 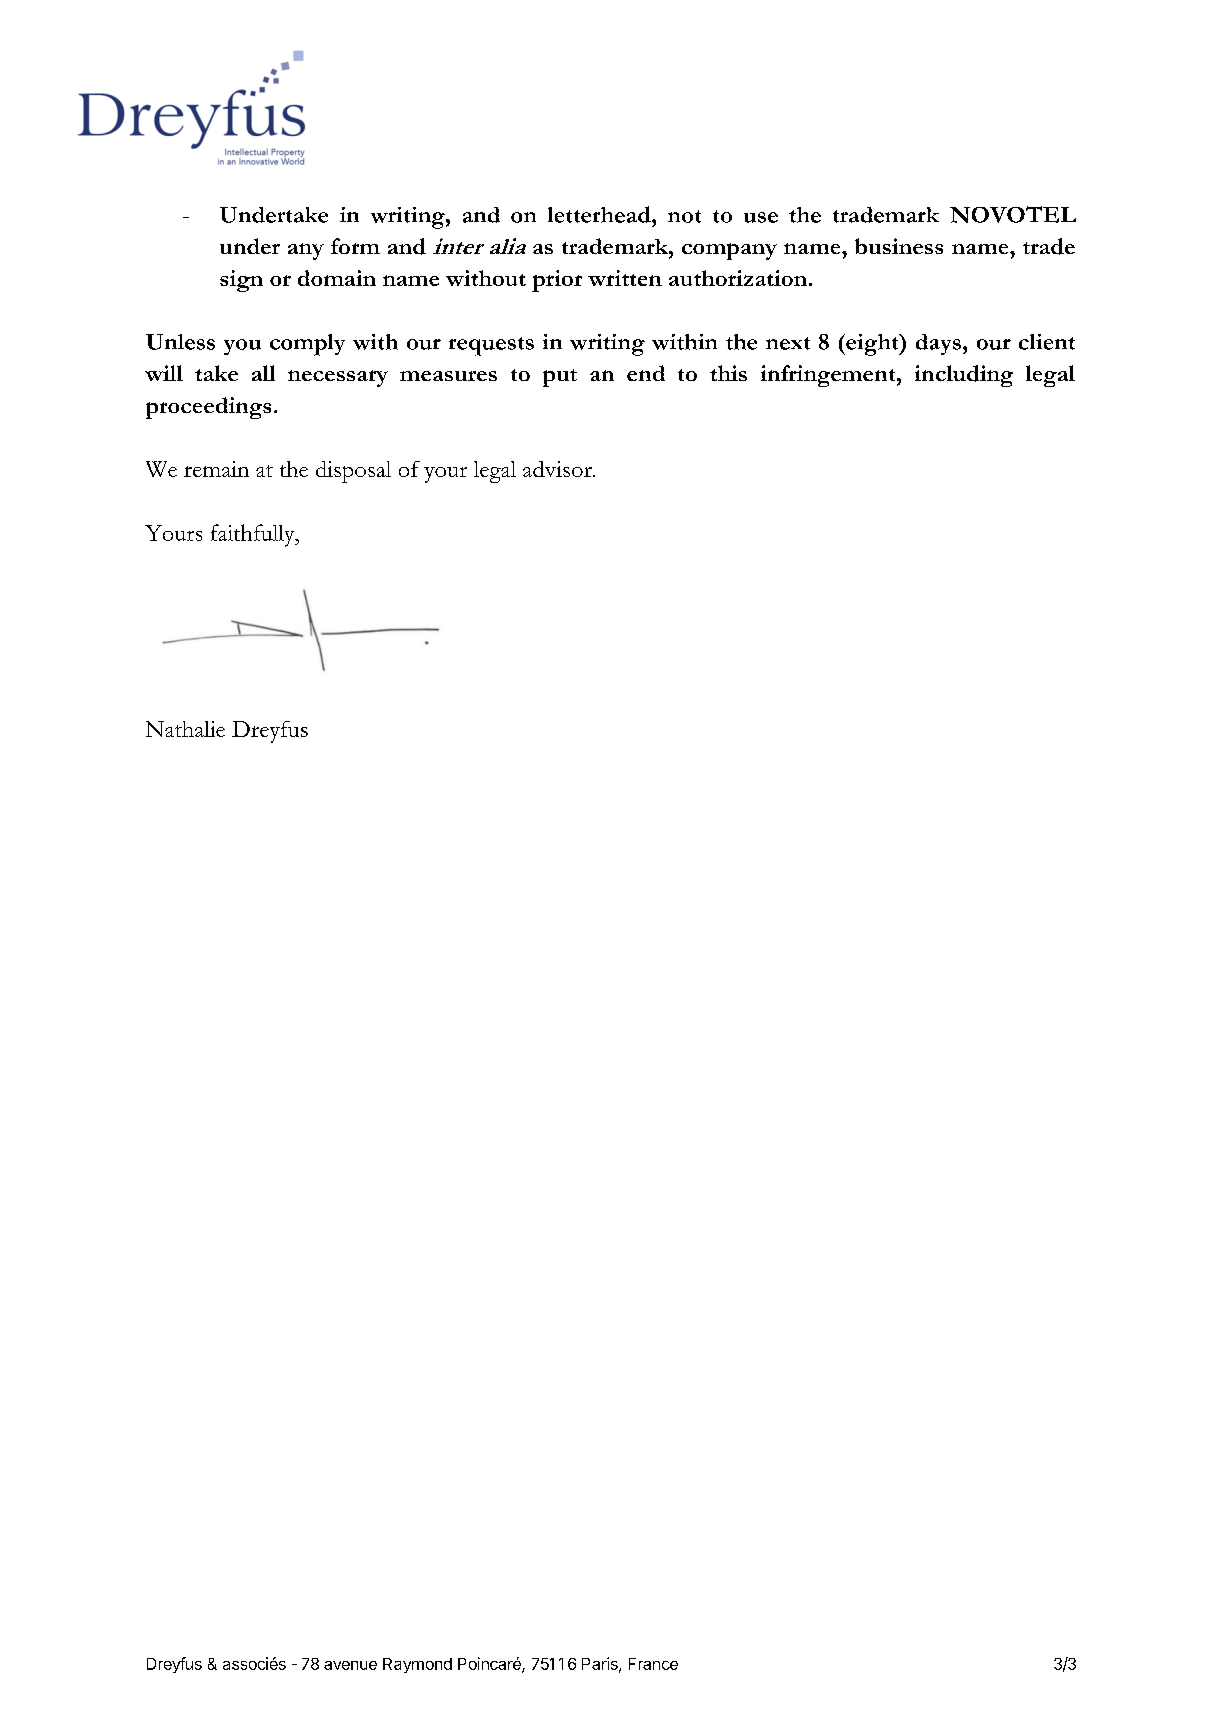 I want to click on avenue, so click(x=350, y=1665).
